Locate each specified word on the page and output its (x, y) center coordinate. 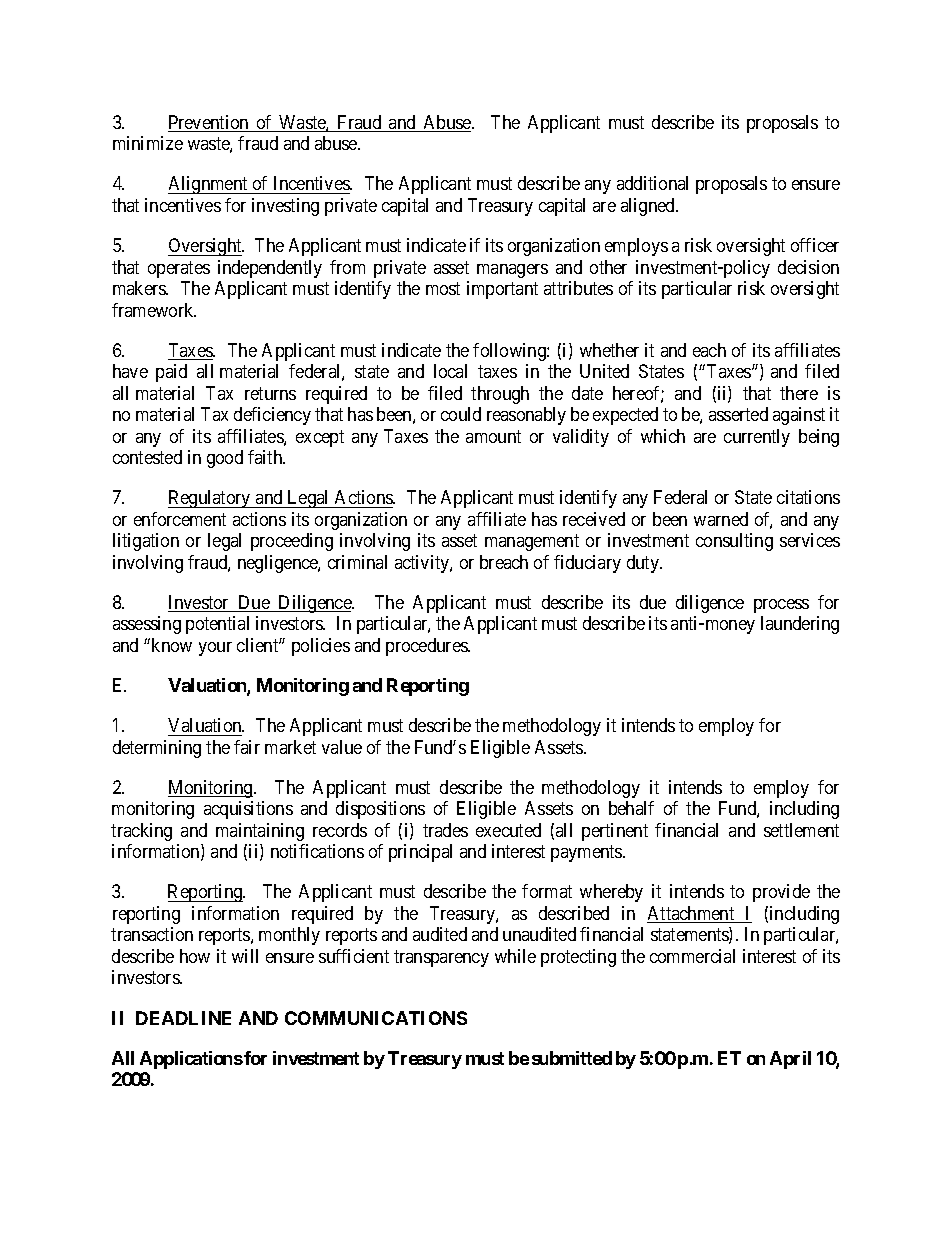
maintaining (260, 832)
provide (781, 893)
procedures (427, 647)
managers (512, 271)
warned (721, 519)
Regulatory (210, 499)
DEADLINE (183, 1018)
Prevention (209, 123)
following (510, 352)
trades (445, 830)
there (799, 393)
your (215, 649)
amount (493, 436)
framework (154, 310)
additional (652, 183)
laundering (800, 625)
